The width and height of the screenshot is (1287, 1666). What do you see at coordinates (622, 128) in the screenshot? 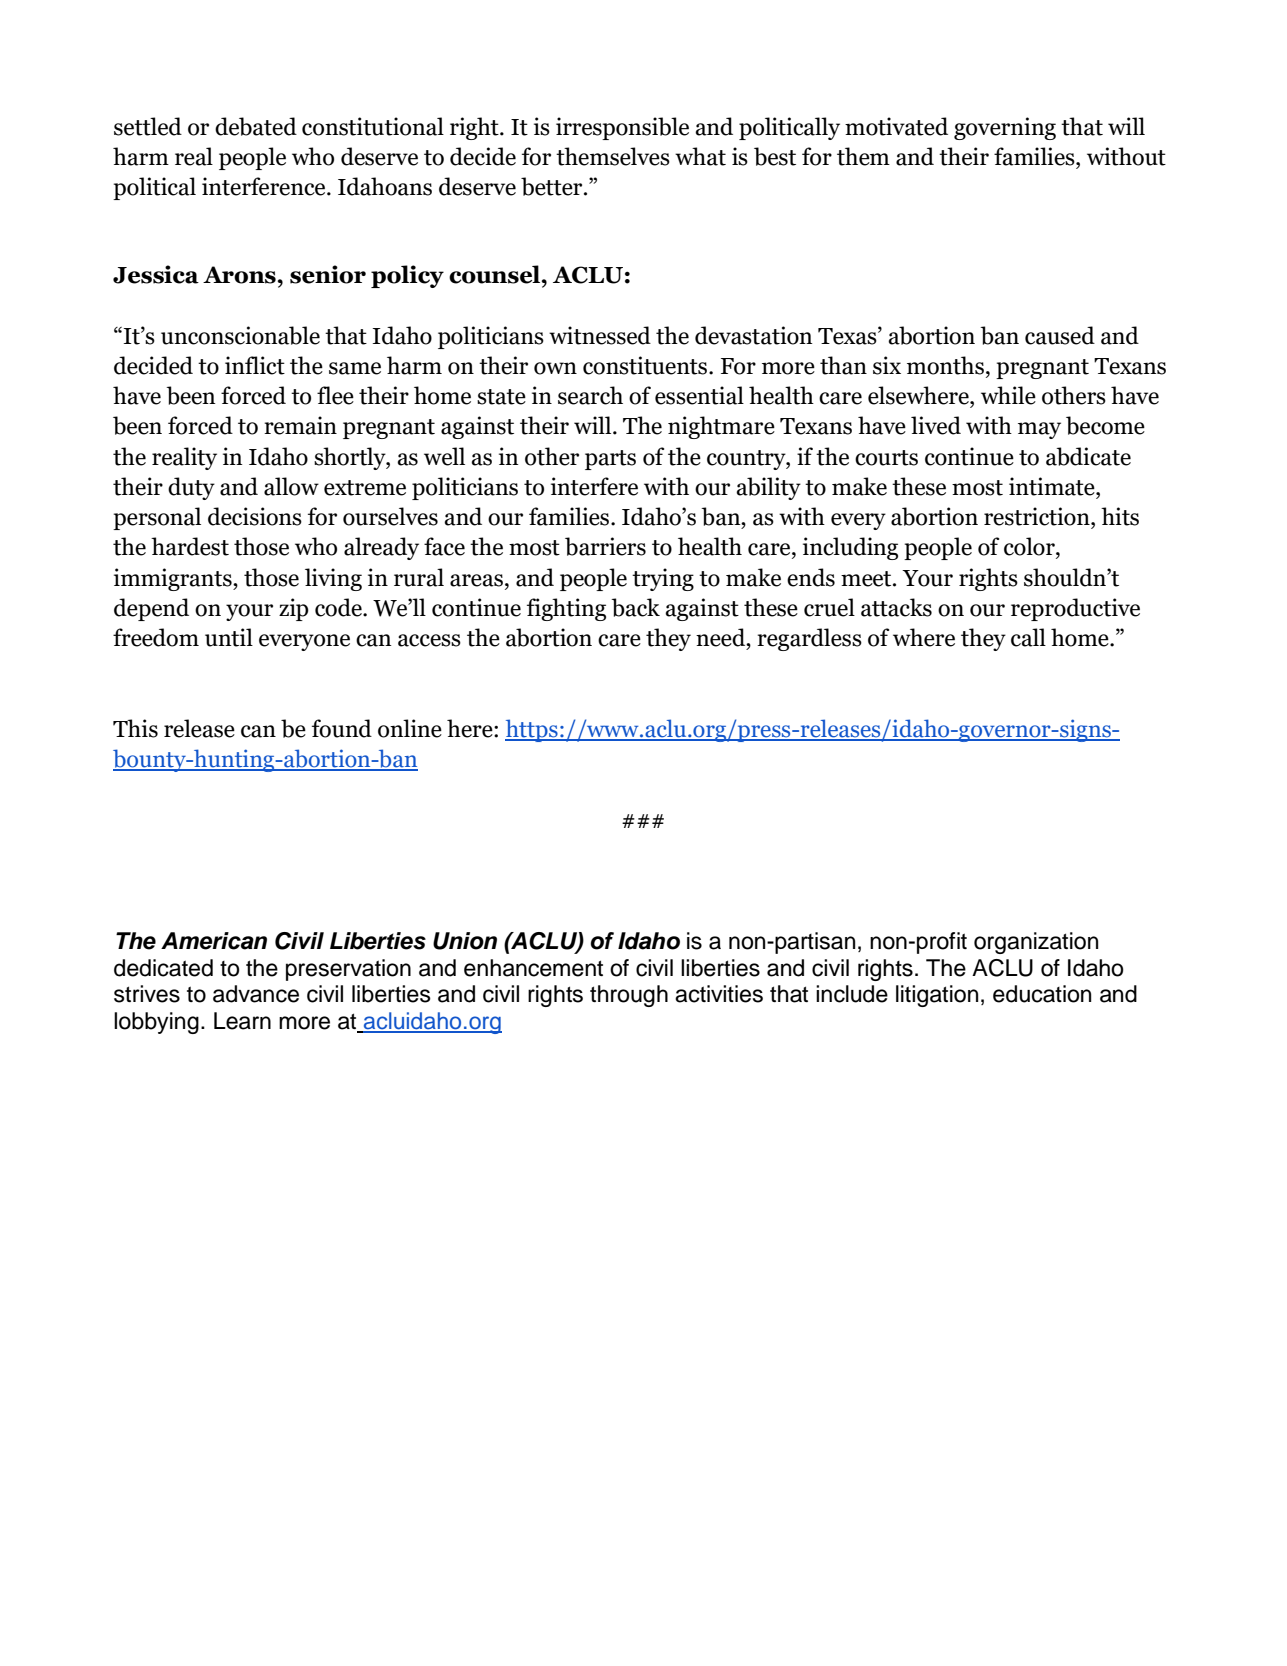
I see `irresponsible` at bounding box center [622, 128].
